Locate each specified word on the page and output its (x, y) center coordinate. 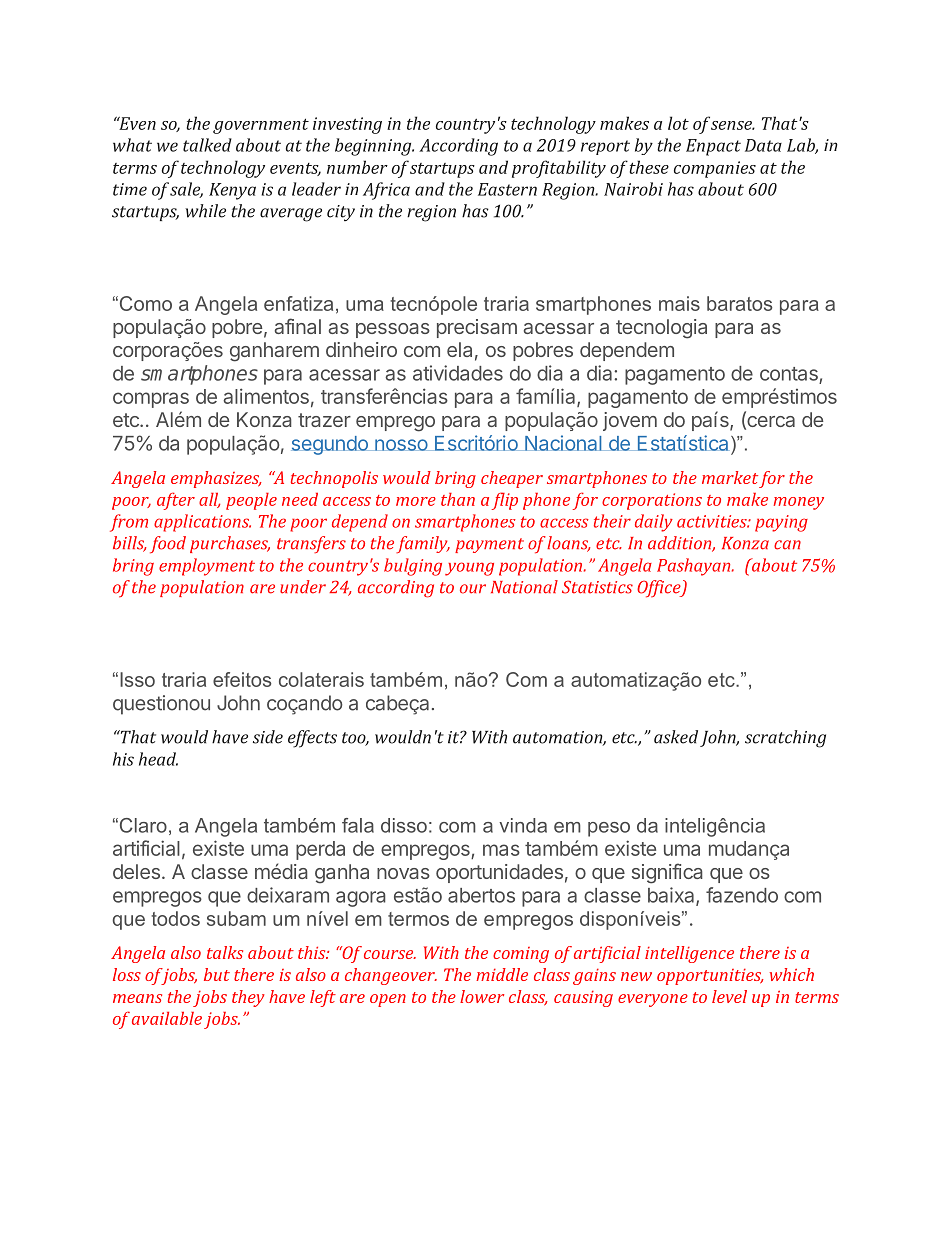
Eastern (507, 189)
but (217, 974)
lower (482, 996)
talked (207, 145)
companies (715, 169)
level (729, 996)
